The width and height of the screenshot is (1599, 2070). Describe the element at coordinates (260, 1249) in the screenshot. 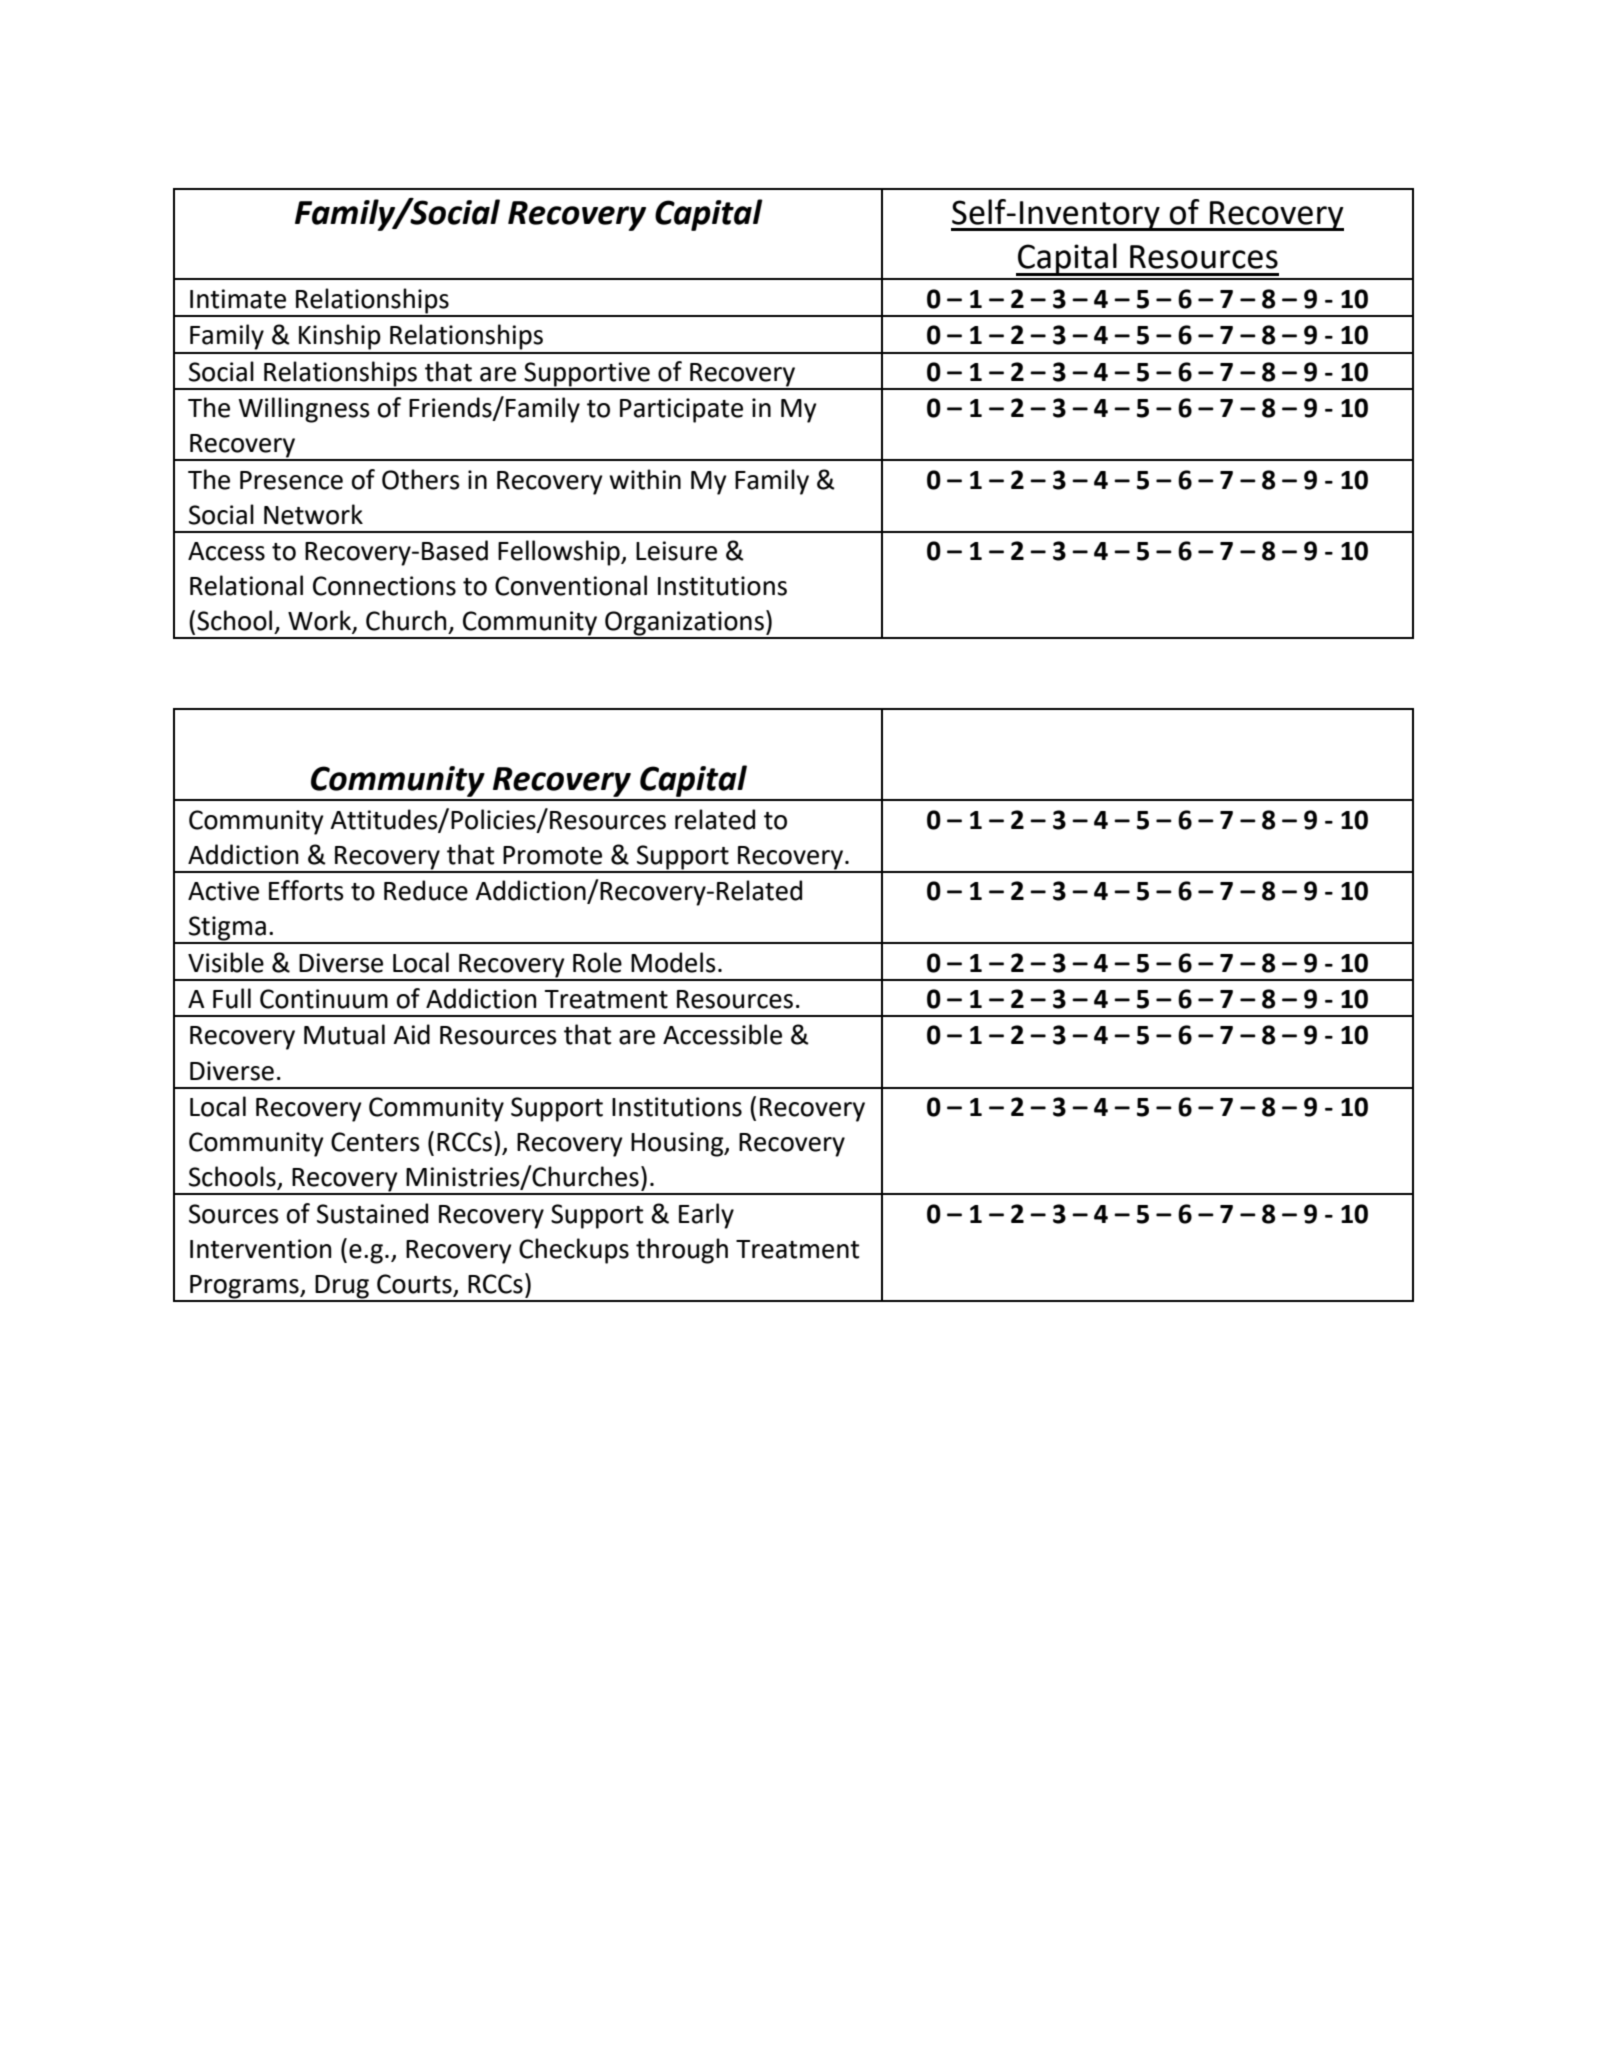

I see `Intervention` at that location.
